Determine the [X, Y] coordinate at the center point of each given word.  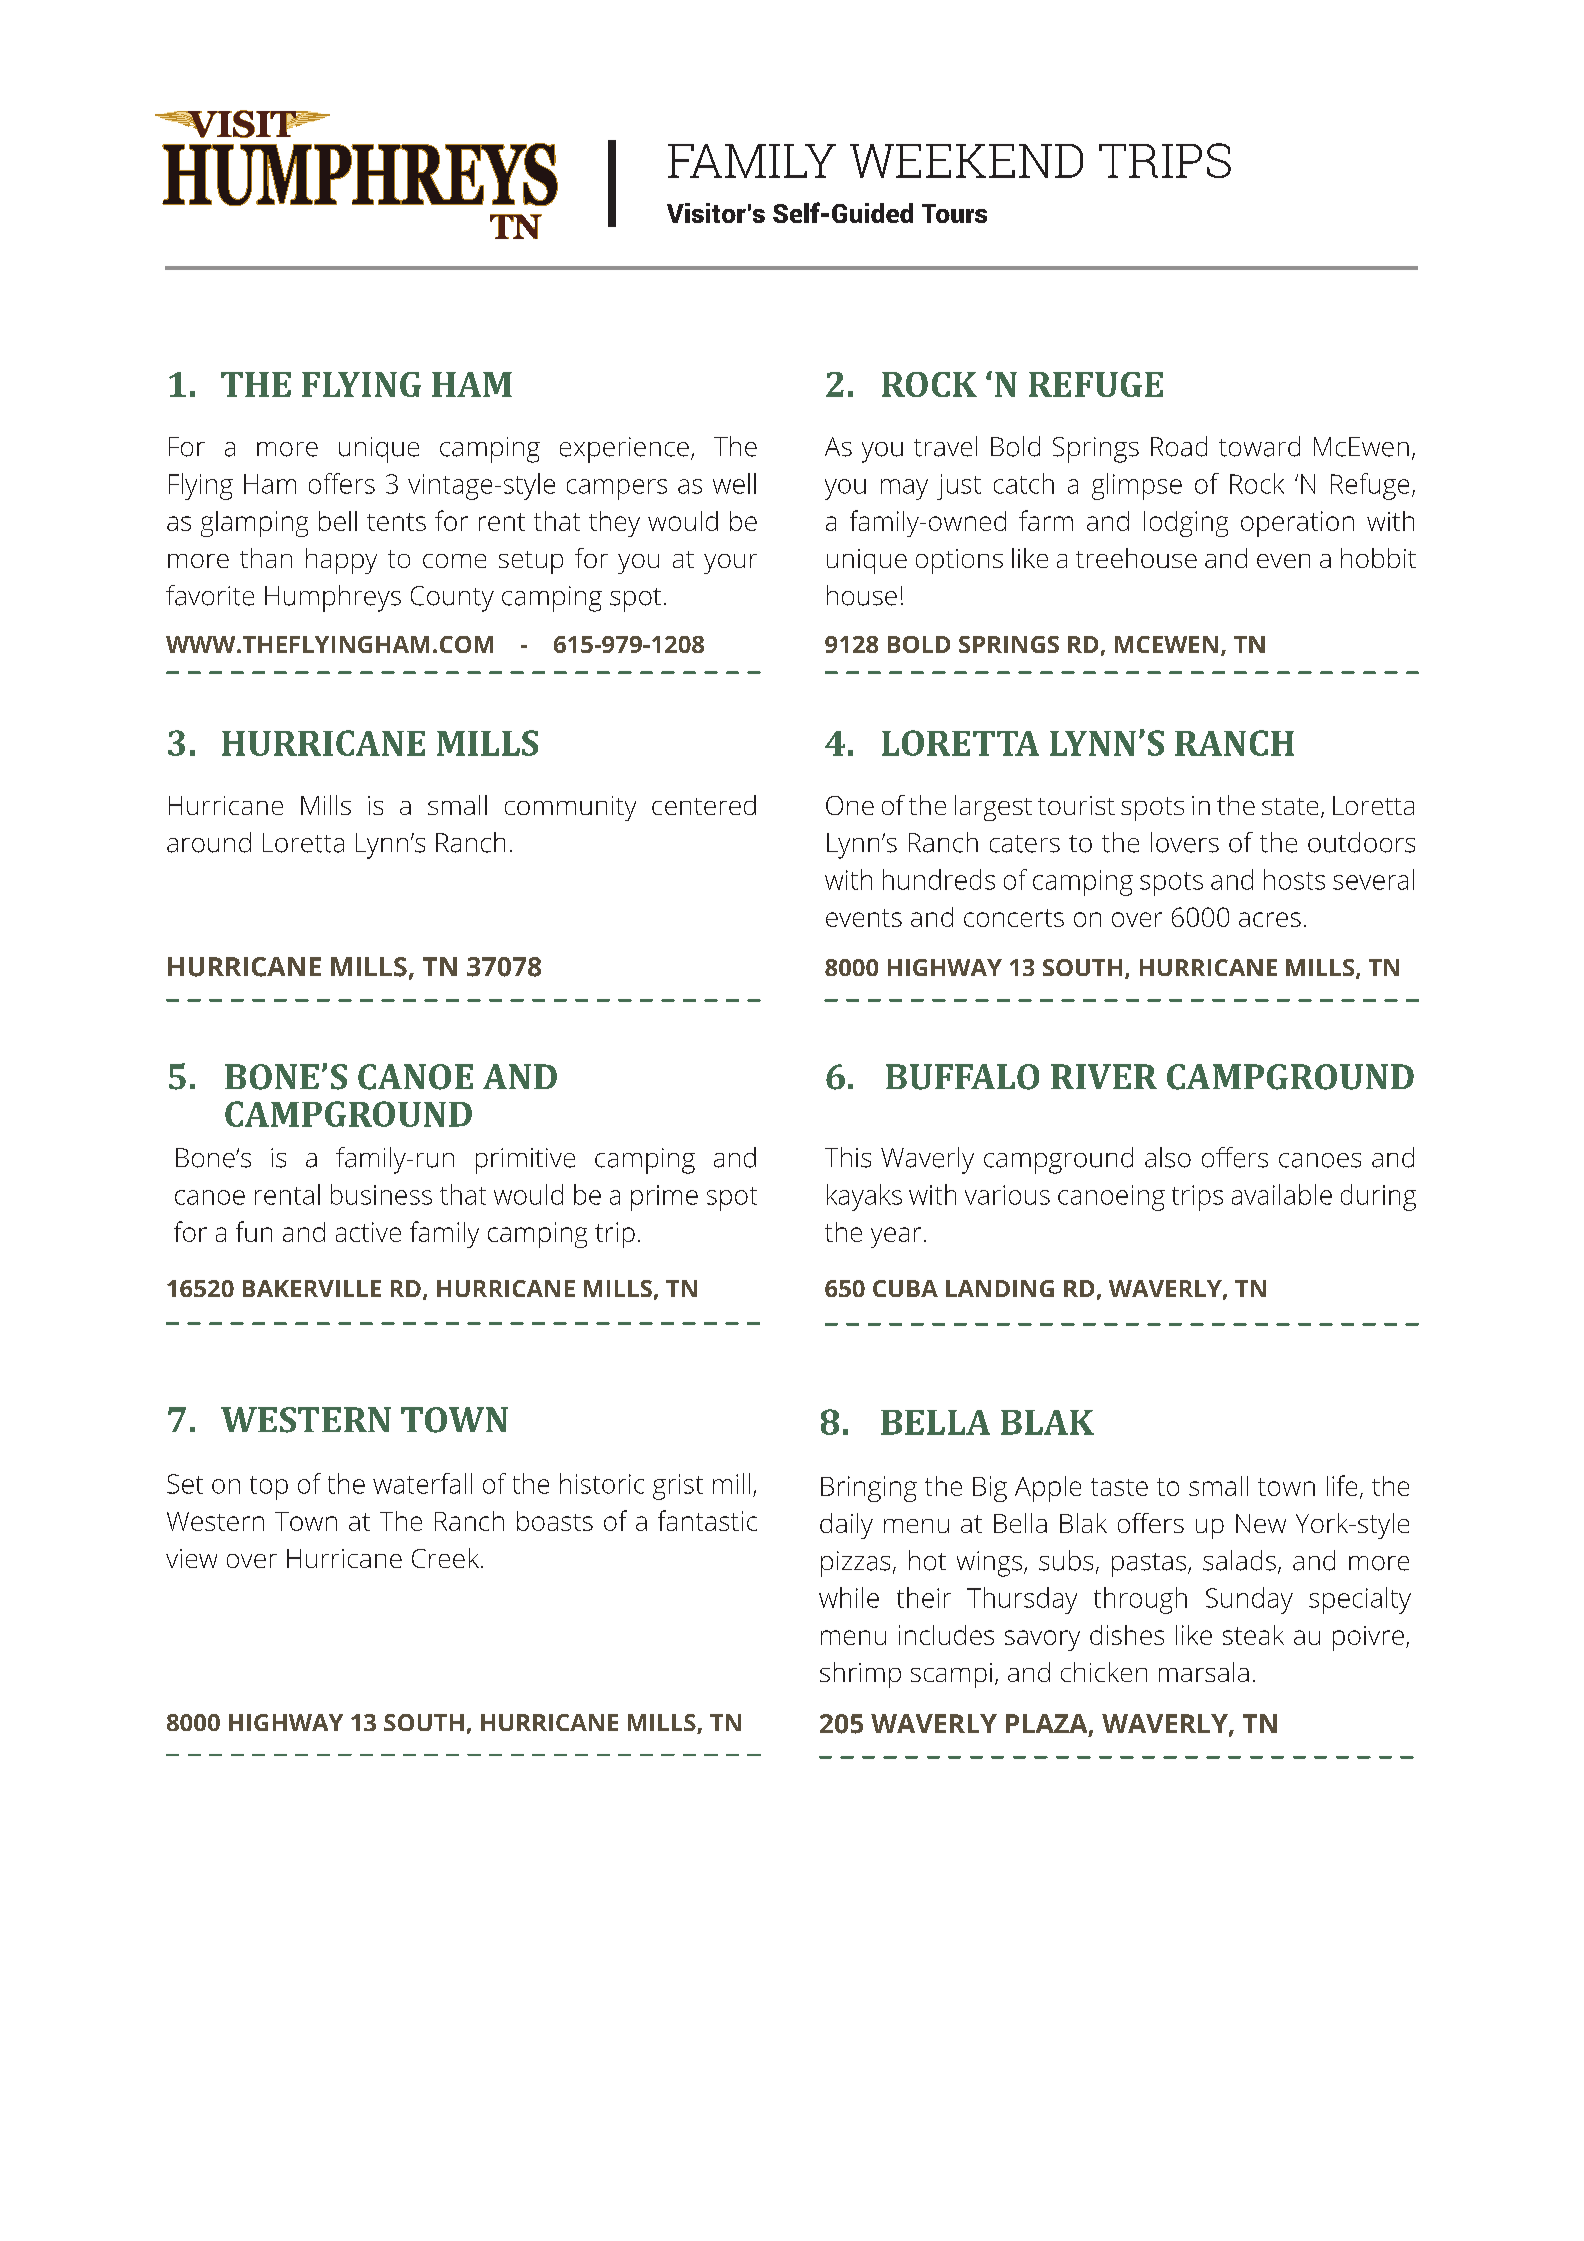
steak [1253, 1635]
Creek [447, 1558]
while [849, 1597]
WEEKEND [966, 161]
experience [624, 450]
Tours [954, 213]
